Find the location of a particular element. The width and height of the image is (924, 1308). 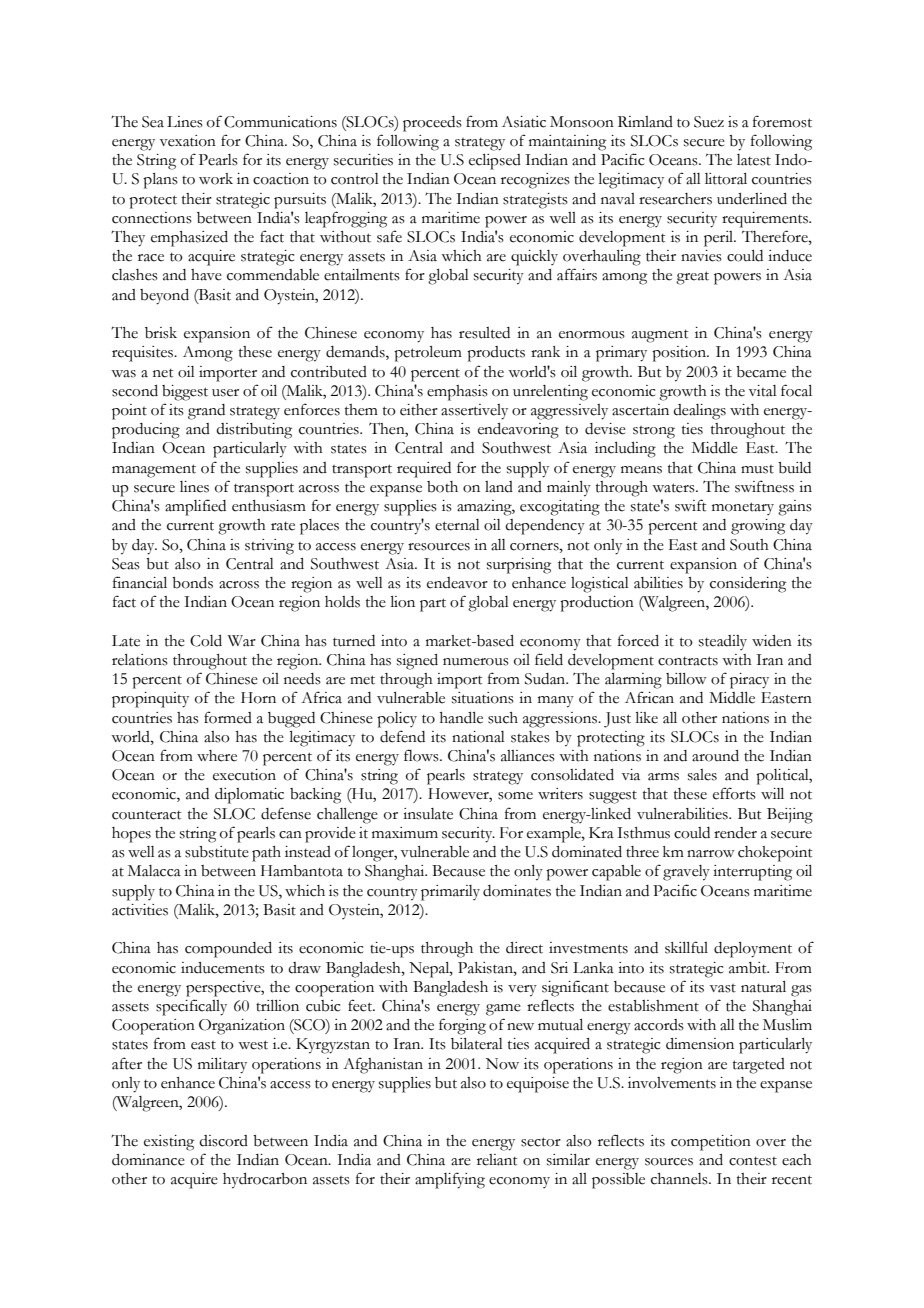

emphasis is located at coordinates (457, 393).
